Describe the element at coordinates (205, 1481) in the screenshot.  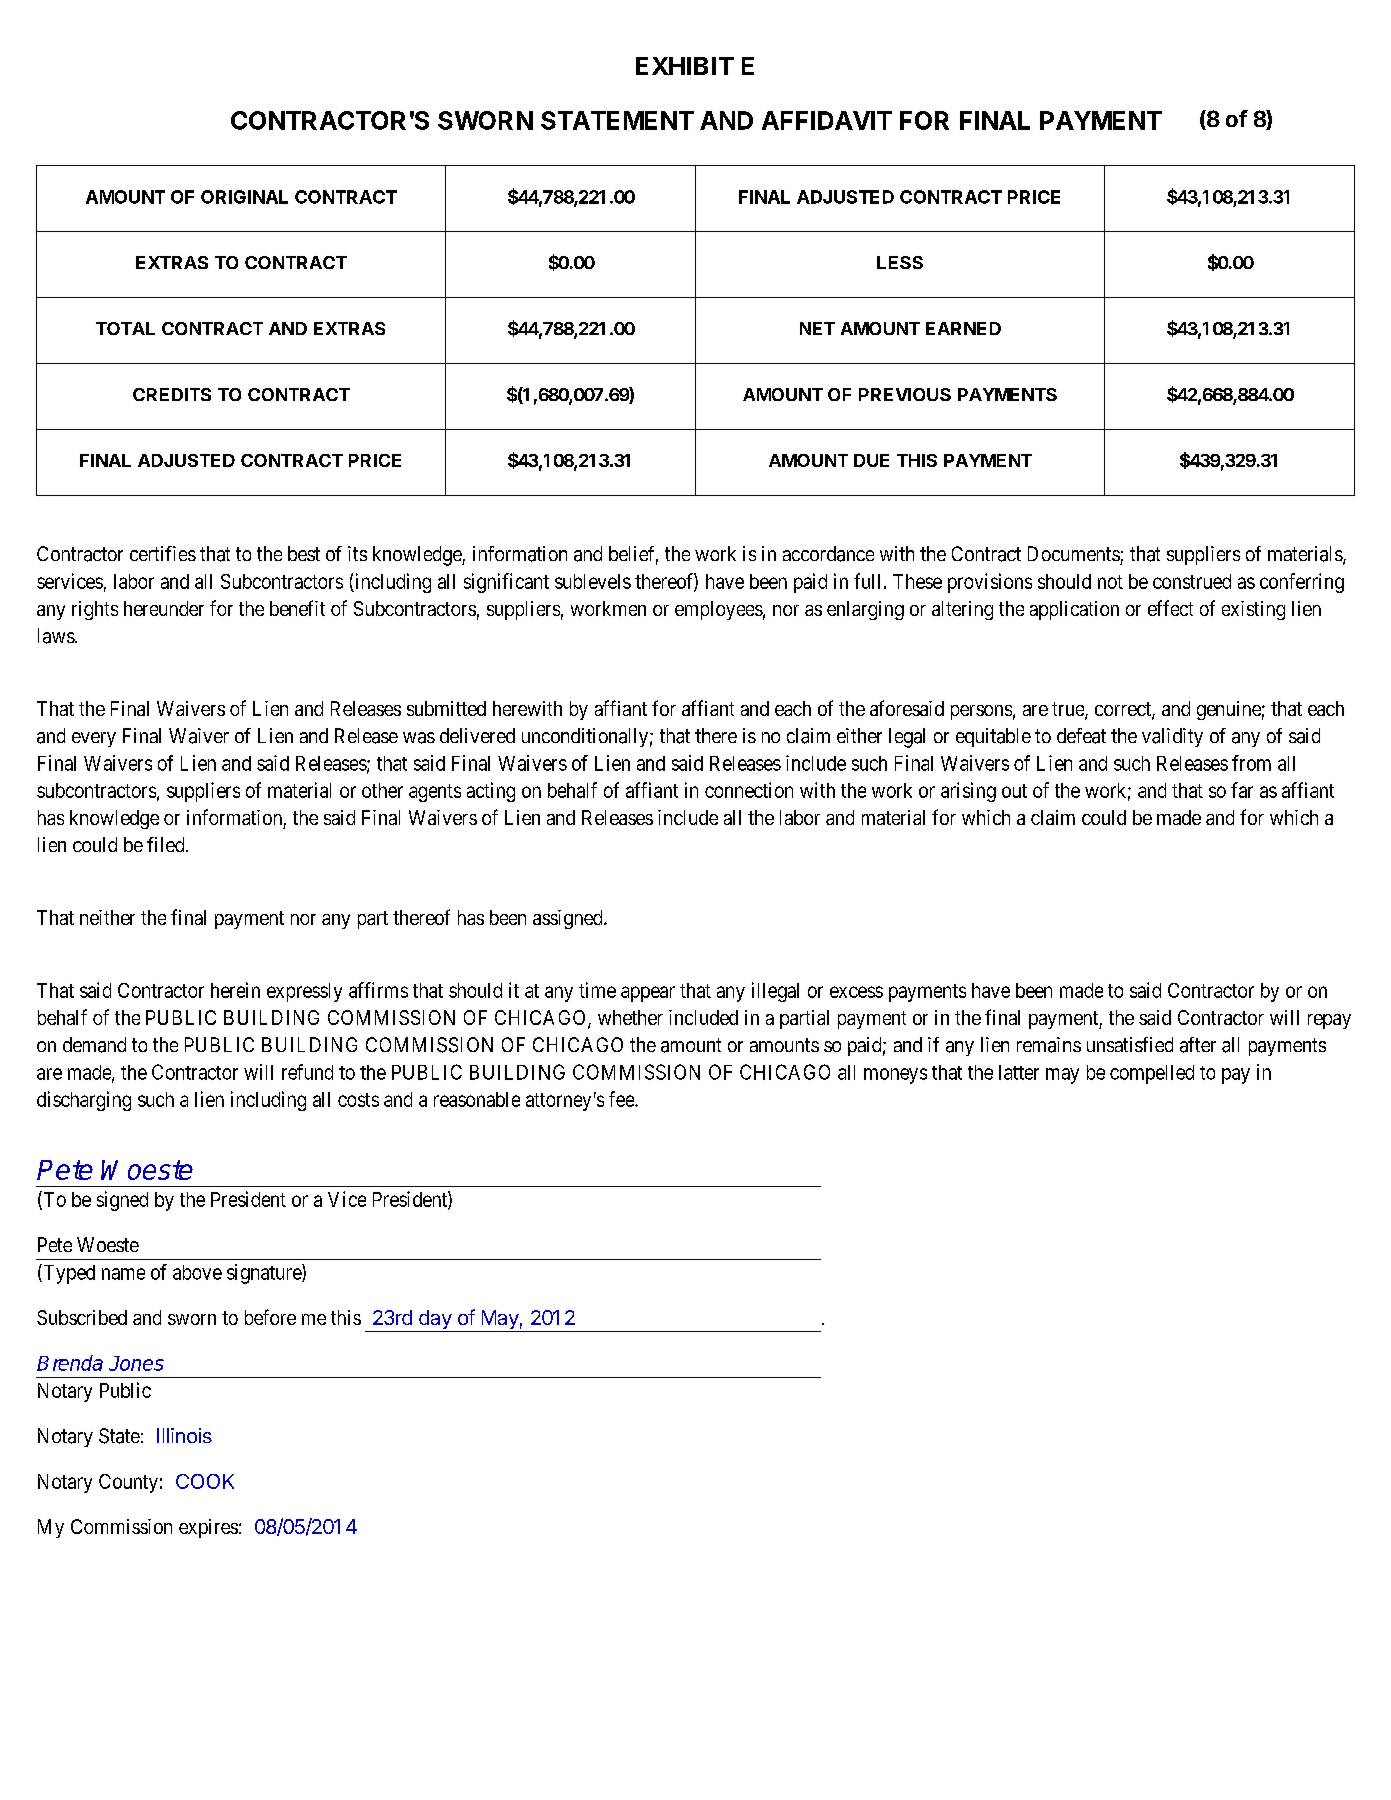
I see `COOK` at that location.
